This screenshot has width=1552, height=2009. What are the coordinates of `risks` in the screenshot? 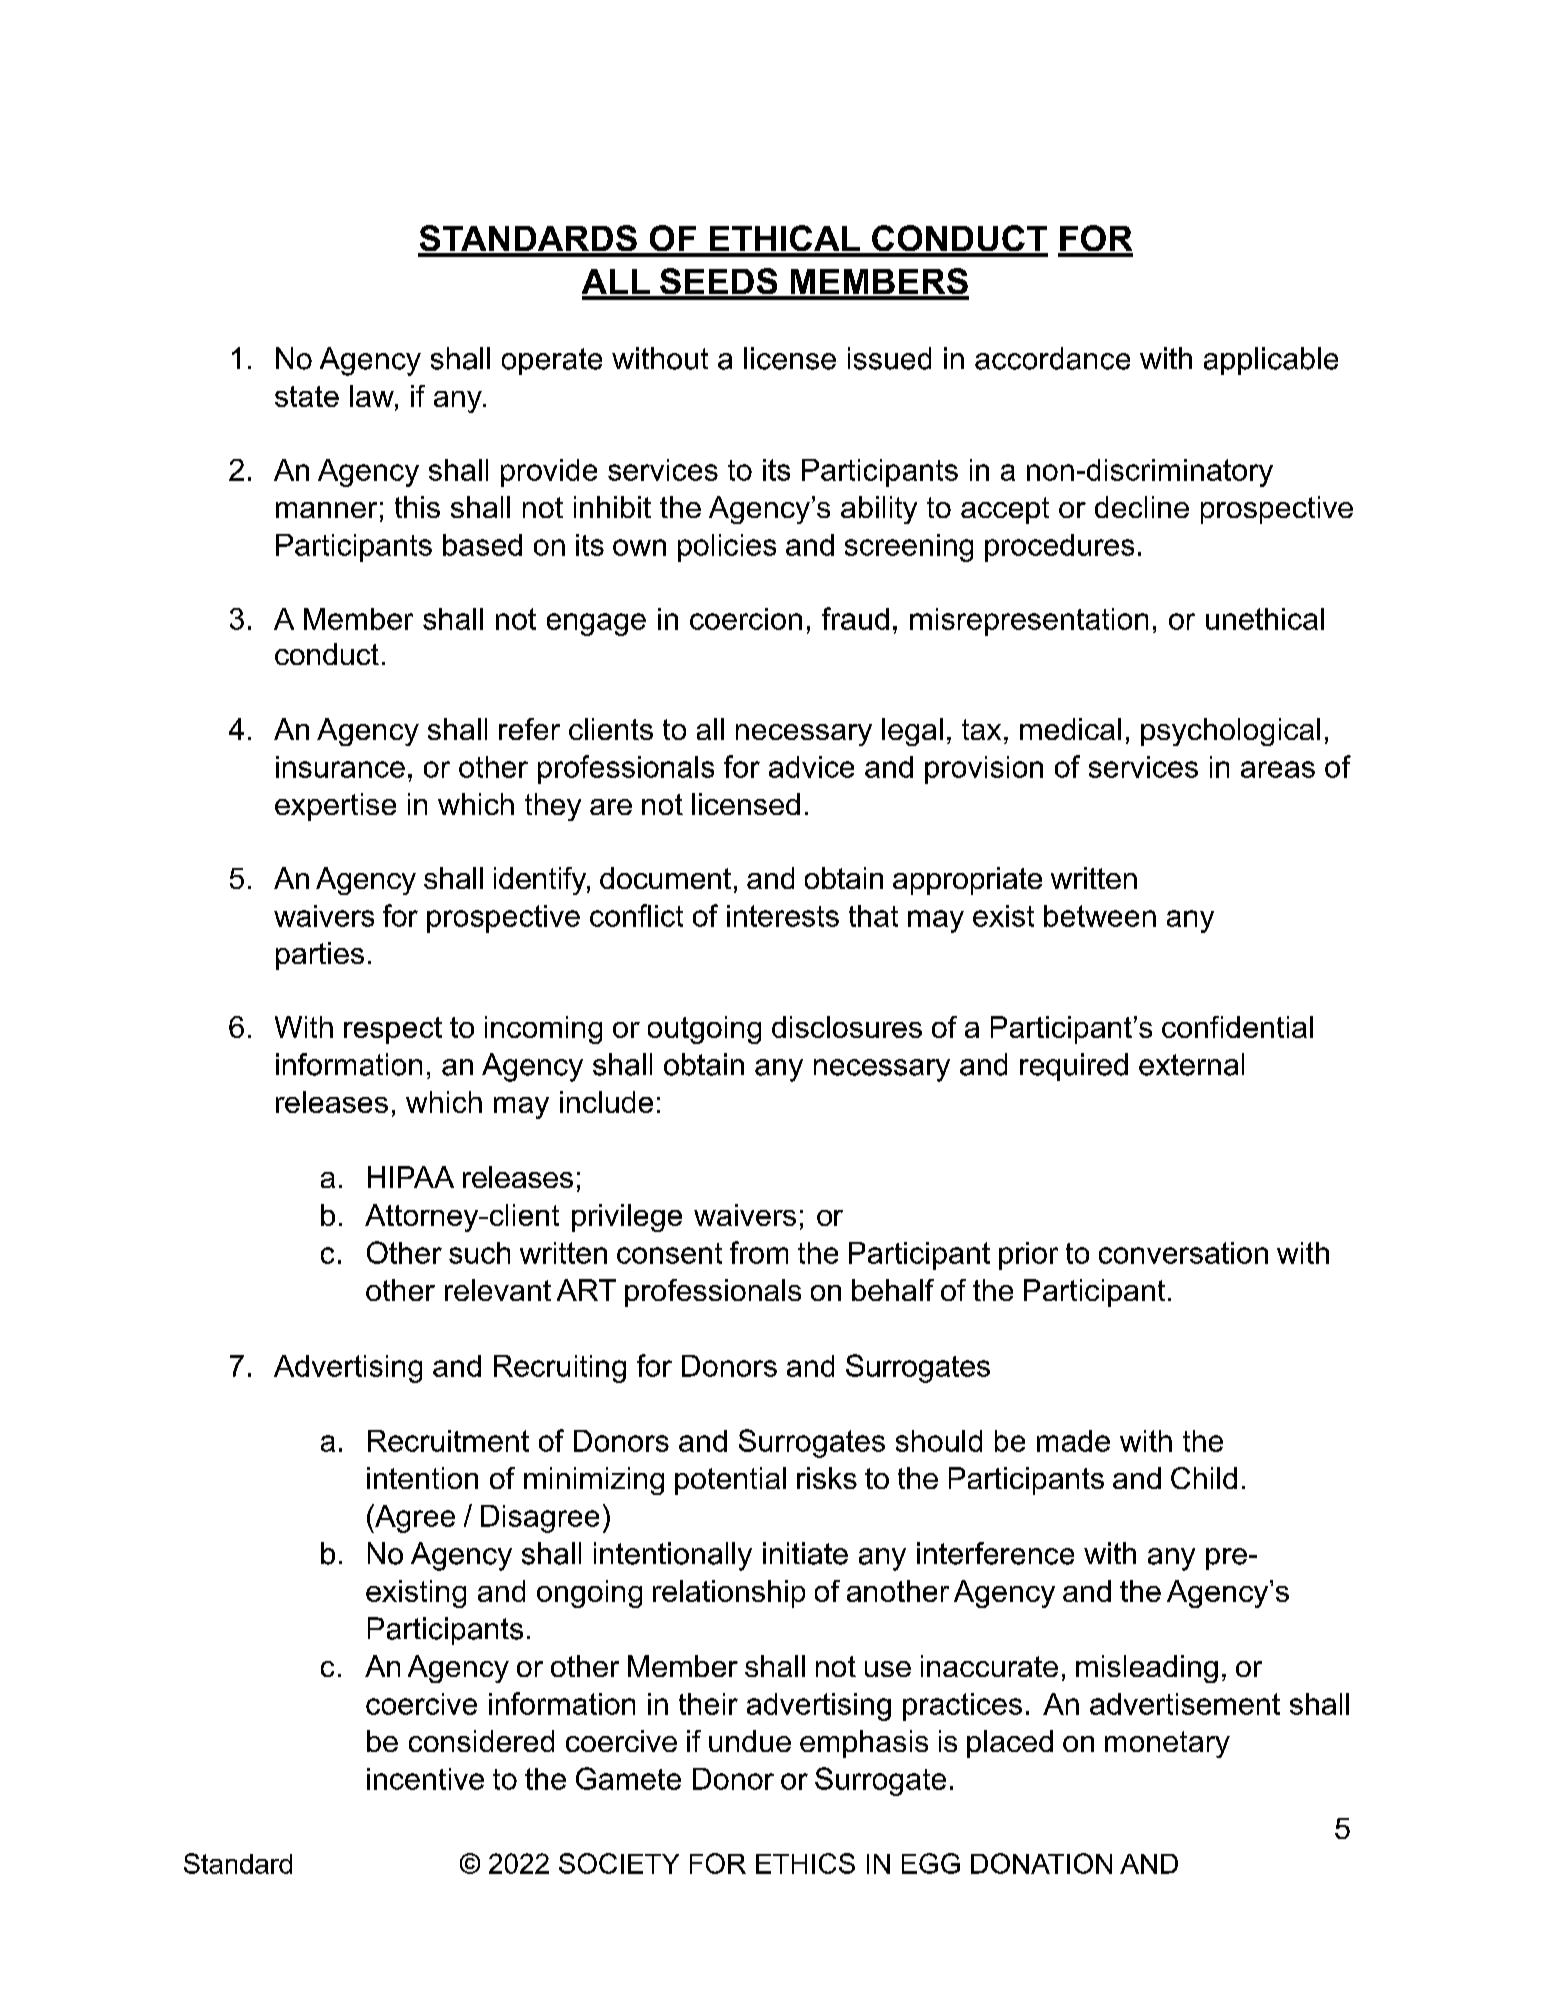 It's located at (827, 1478).
